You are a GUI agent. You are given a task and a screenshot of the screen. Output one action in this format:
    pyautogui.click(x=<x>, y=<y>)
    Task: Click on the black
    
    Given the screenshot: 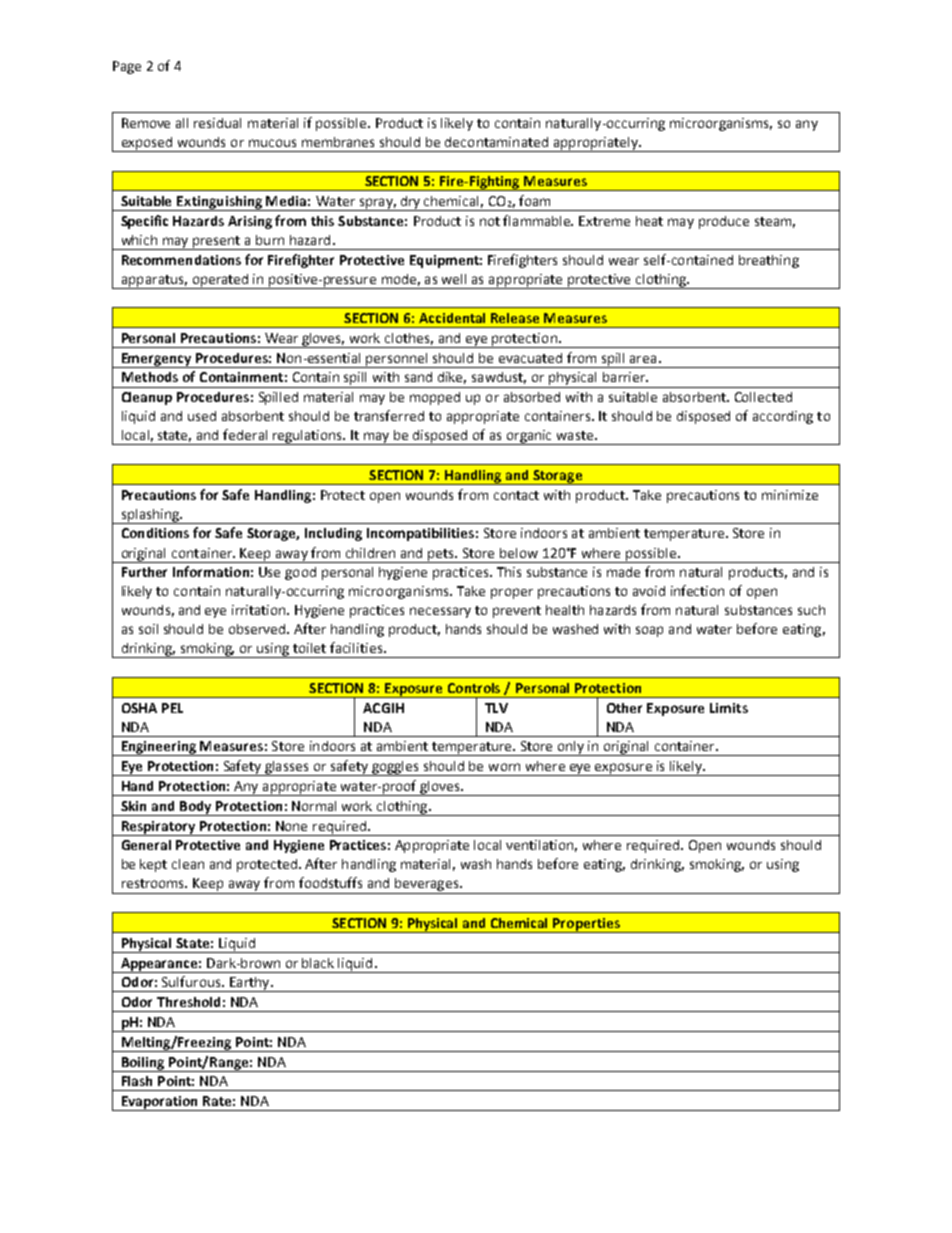 What is the action you would take?
    pyautogui.click(x=318, y=963)
